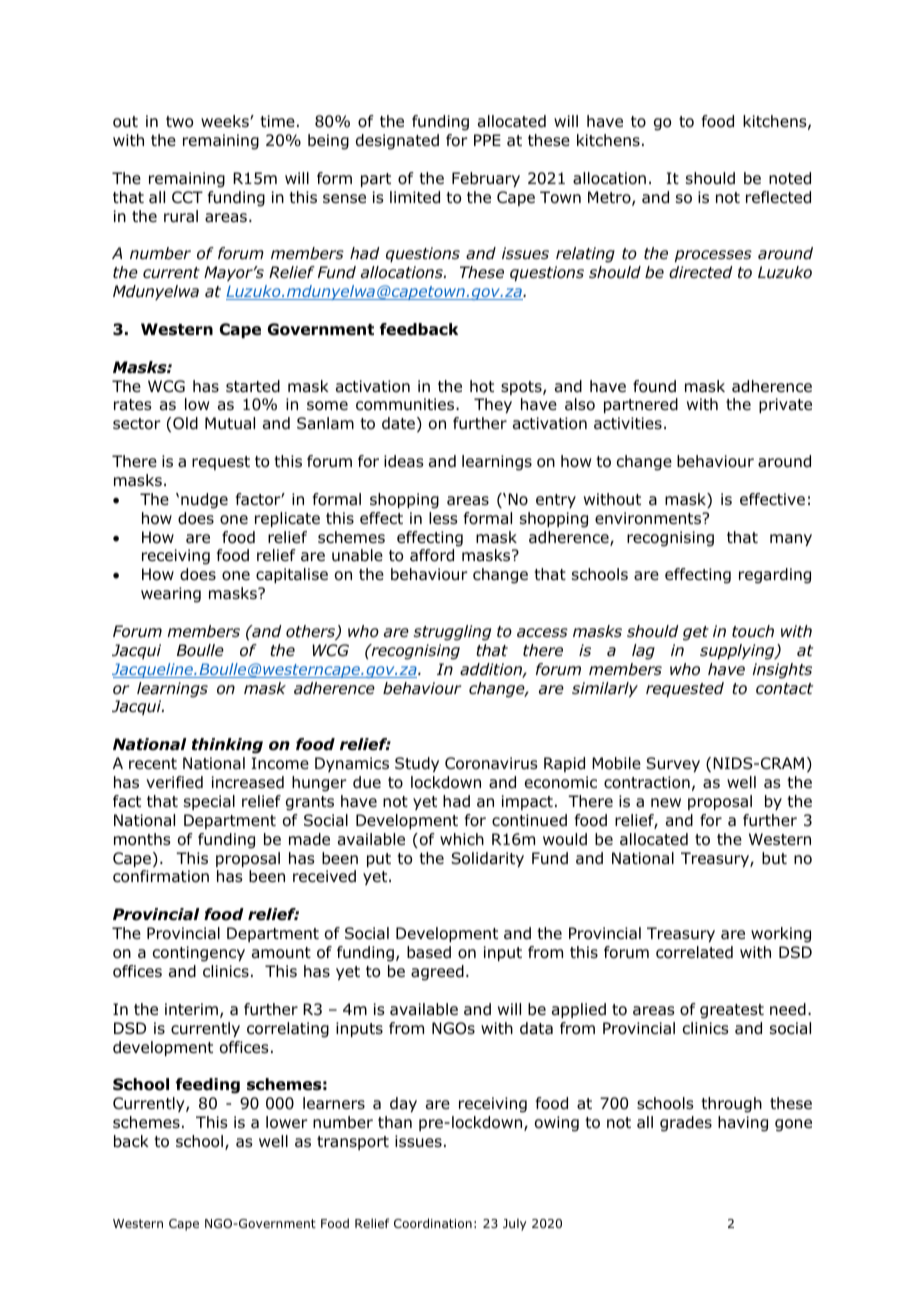 The height and width of the document is (1308, 924). I want to click on Coordination, so click(433, 1223).
